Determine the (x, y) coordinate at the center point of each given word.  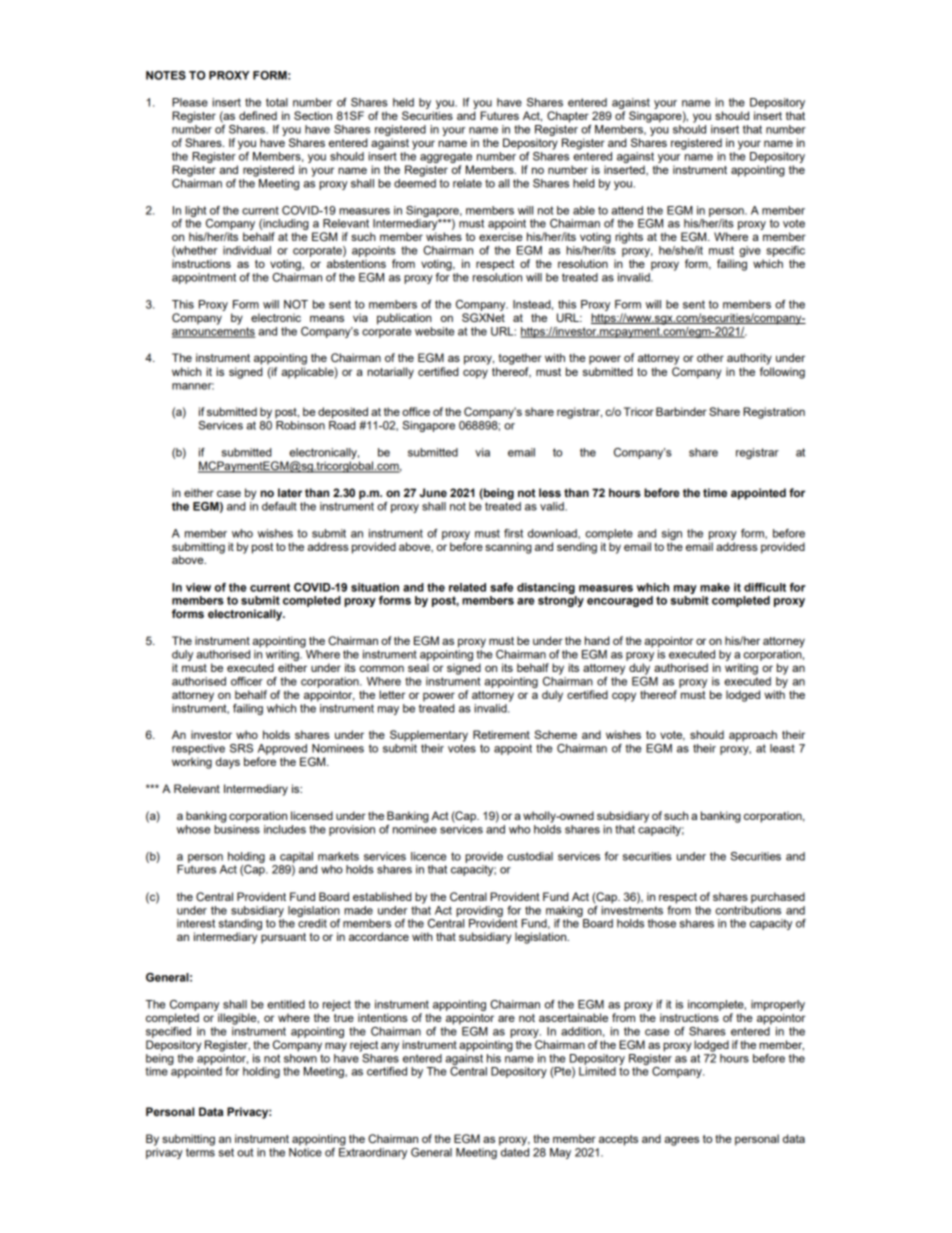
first (513, 533)
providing (479, 911)
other (710, 357)
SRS (241, 748)
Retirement (501, 734)
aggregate (446, 157)
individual (247, 250)
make (715, 587)
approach (753, 736)
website (434, 331)
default (279, 506)
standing (240, 926)
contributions (748, 909)
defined (258, 115)
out (245, 1152)
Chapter (568, 117)
